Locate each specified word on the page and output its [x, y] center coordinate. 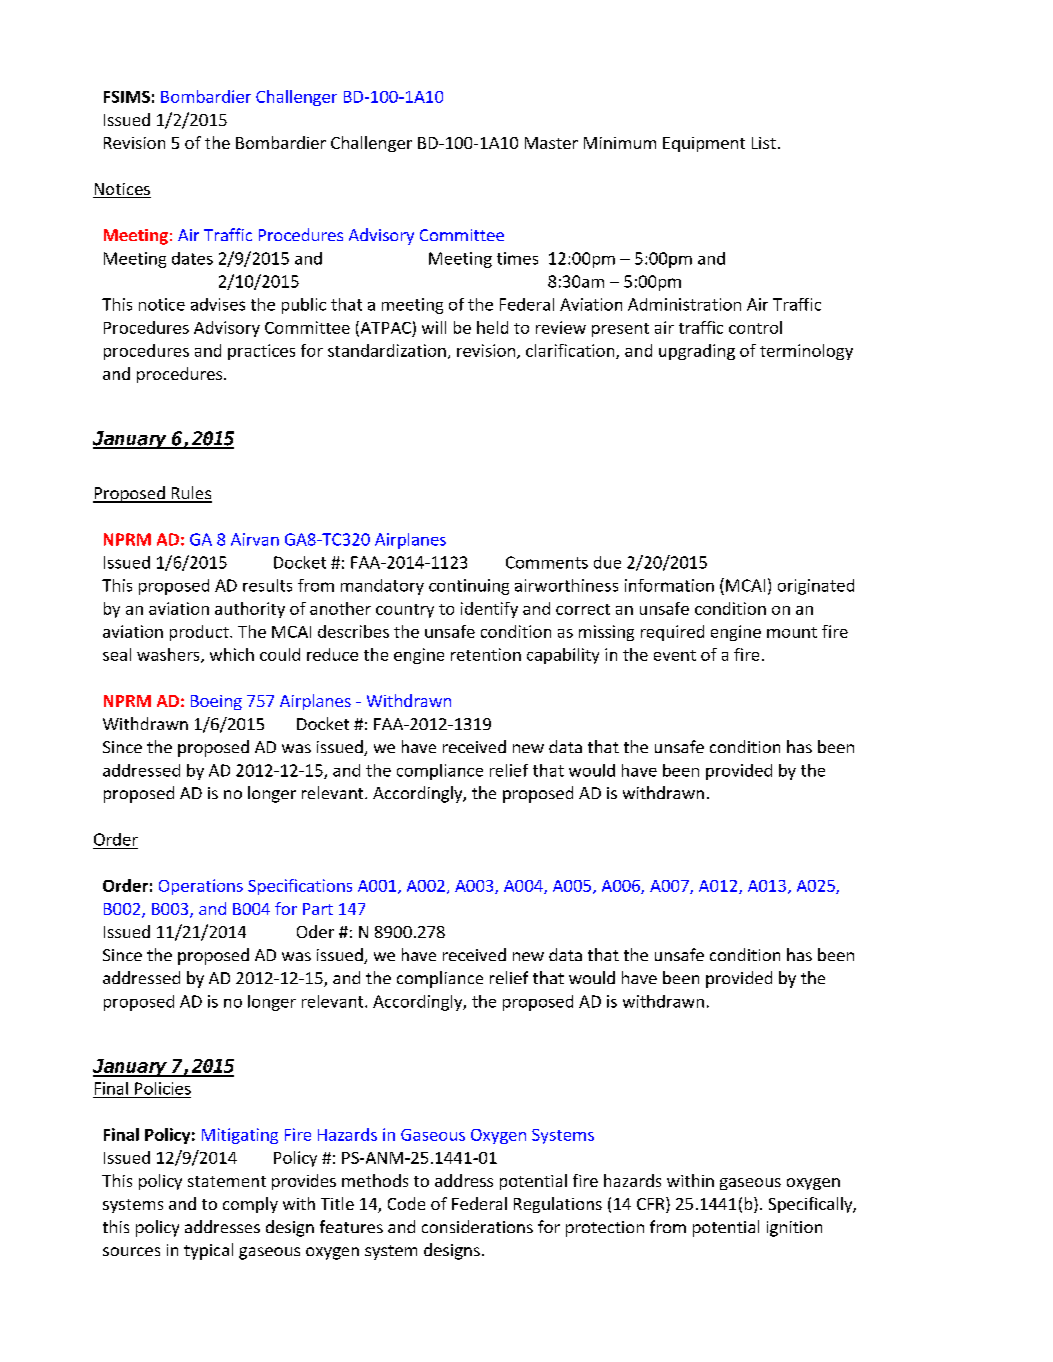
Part [318, 909]
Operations [201, 887]
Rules [190, 494]
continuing [469, 587]
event [675, 655]
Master [551, 143]
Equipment [704, 144]
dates [192, 258]
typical [208, 1251]
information [669, 585]
